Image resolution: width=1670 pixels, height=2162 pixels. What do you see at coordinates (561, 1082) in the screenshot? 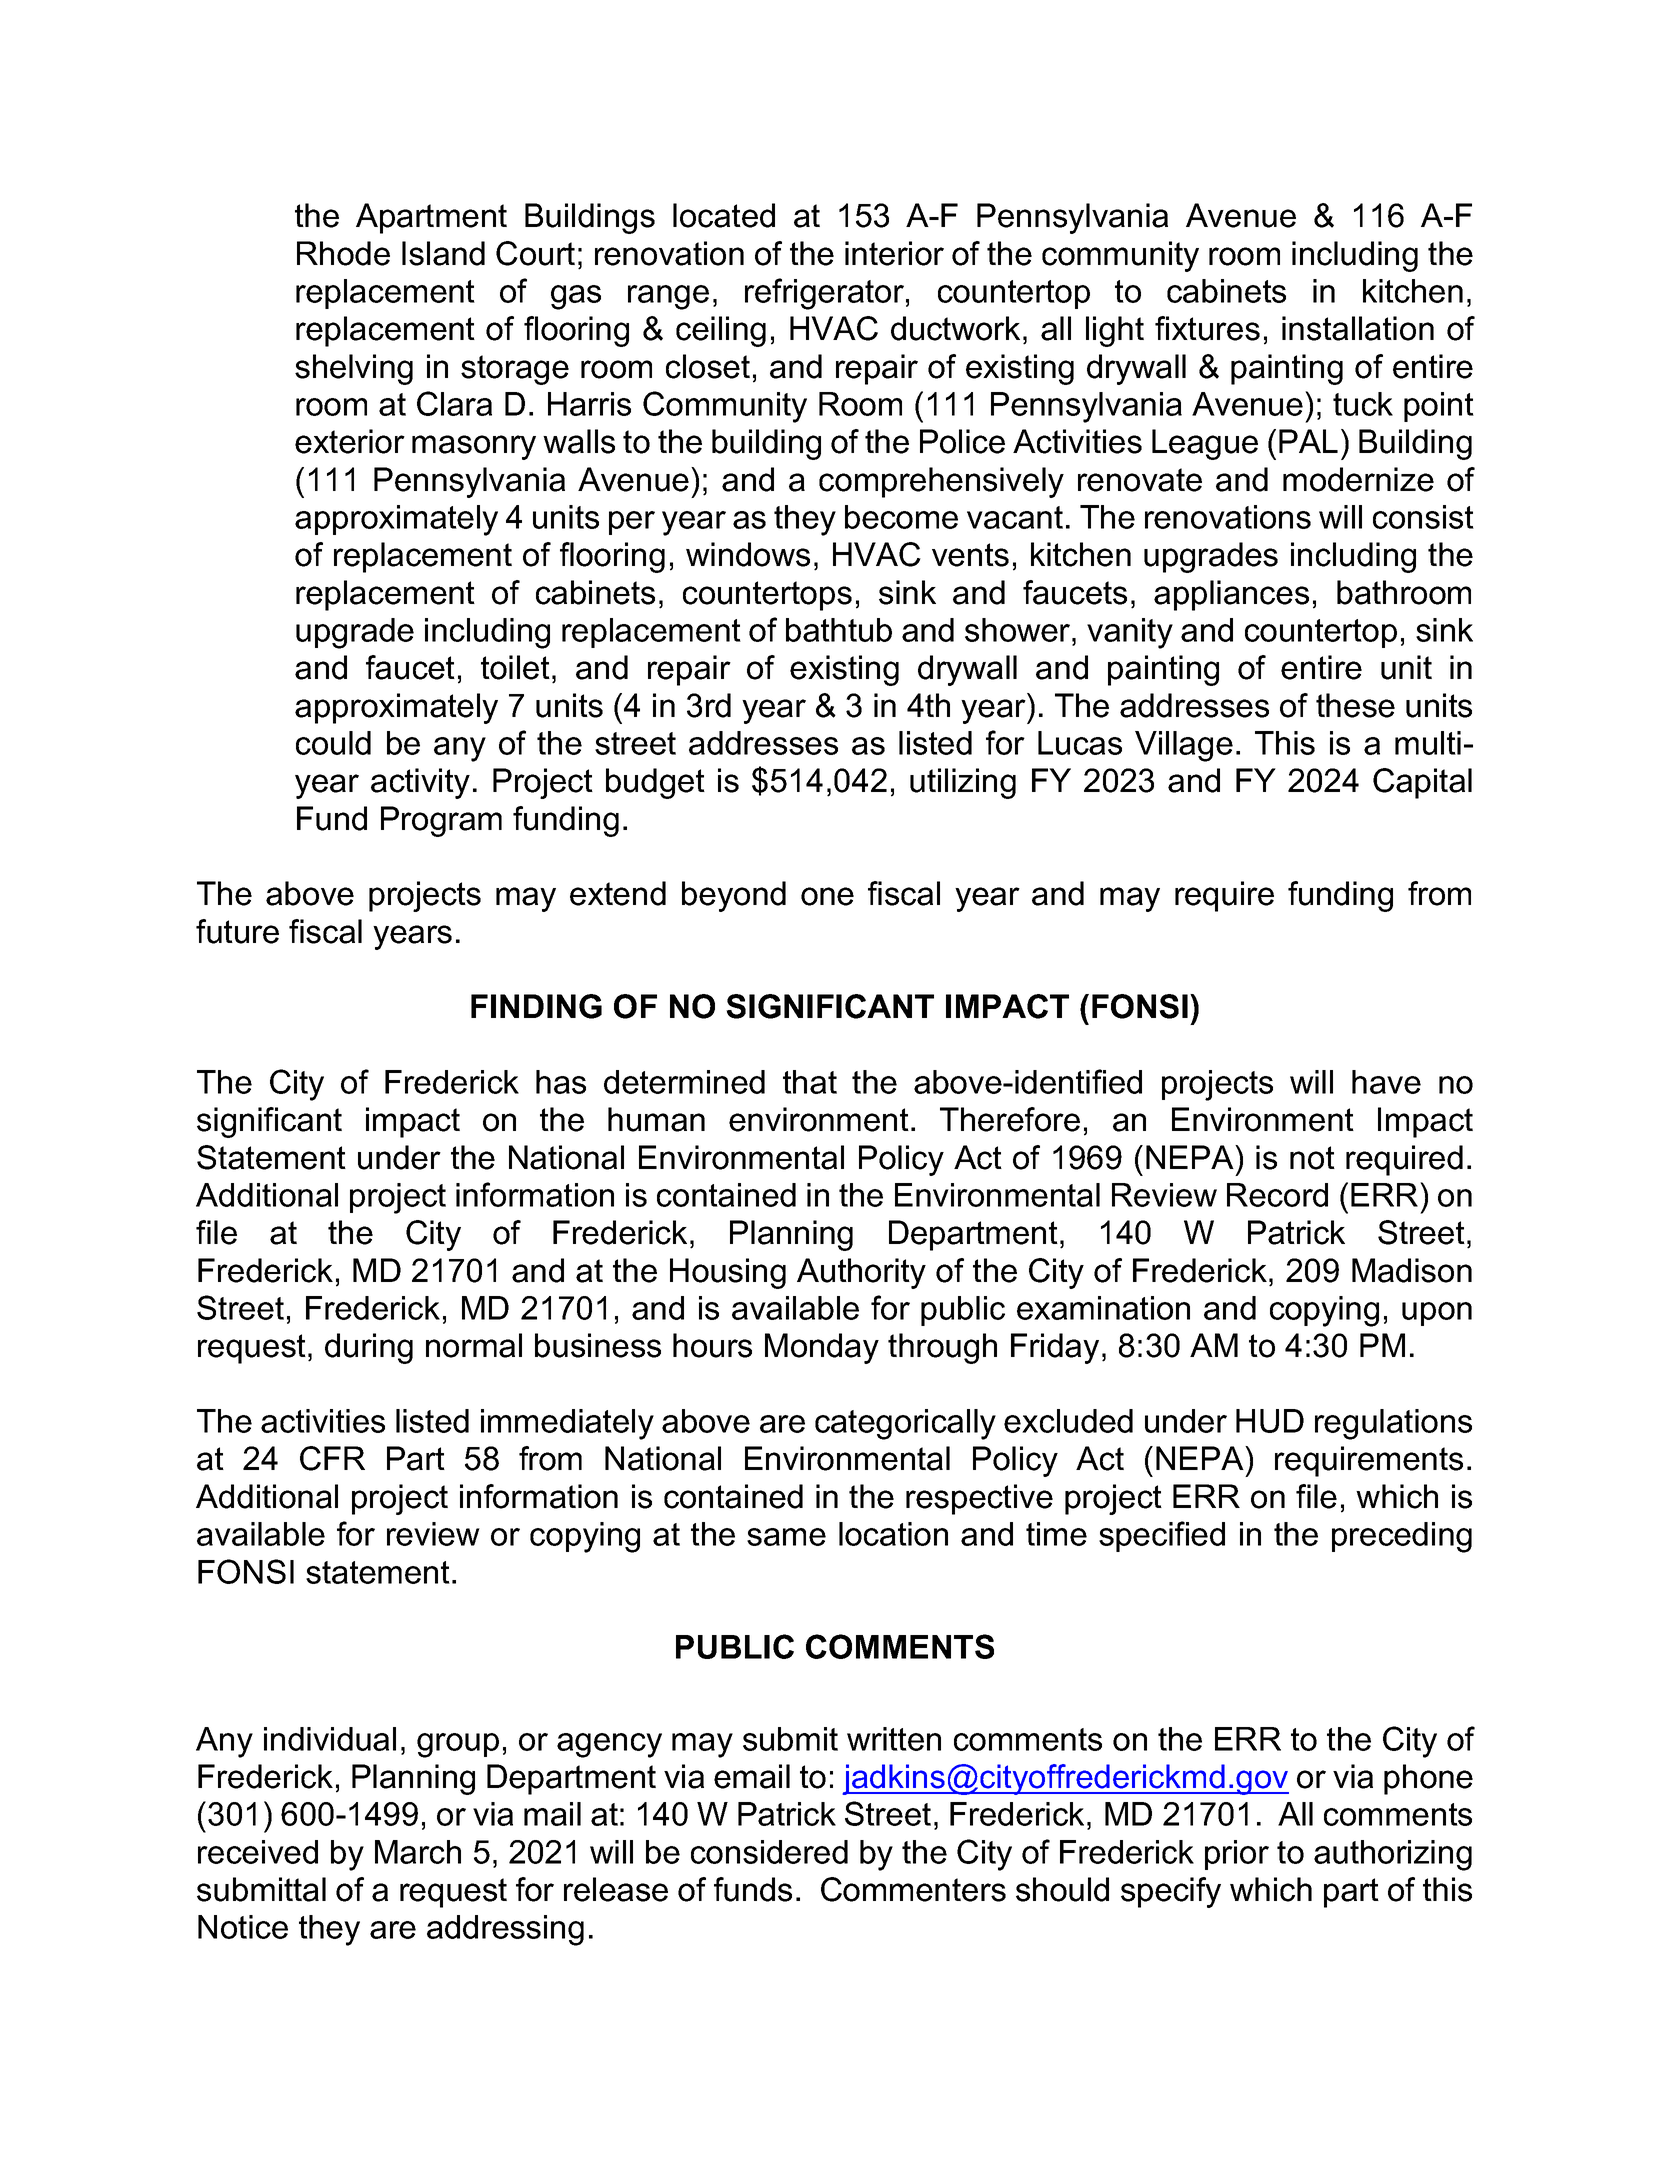
I see `has` at bounding box center [561, 1082].
